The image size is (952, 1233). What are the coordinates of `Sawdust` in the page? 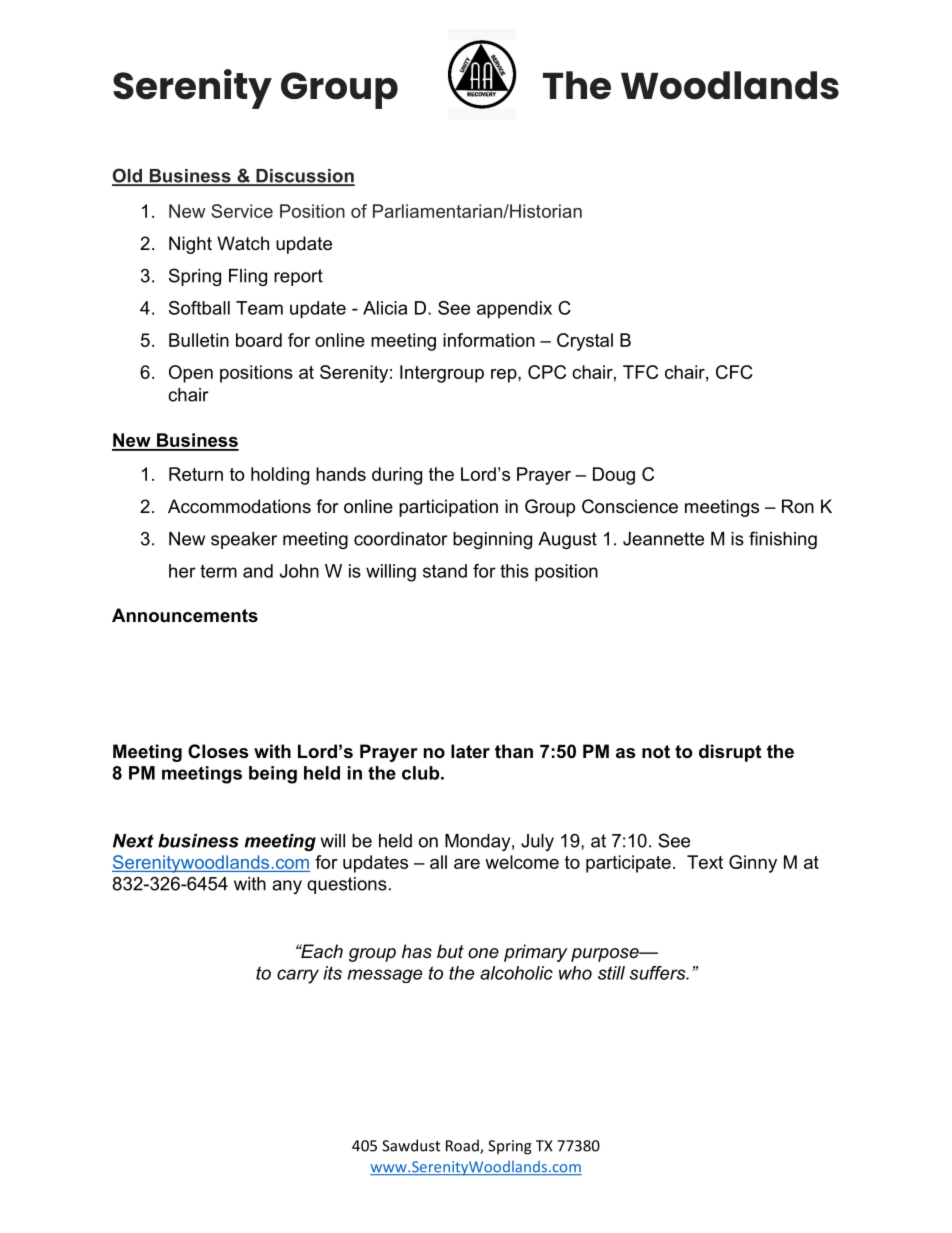 It's located at (411, 1145).
